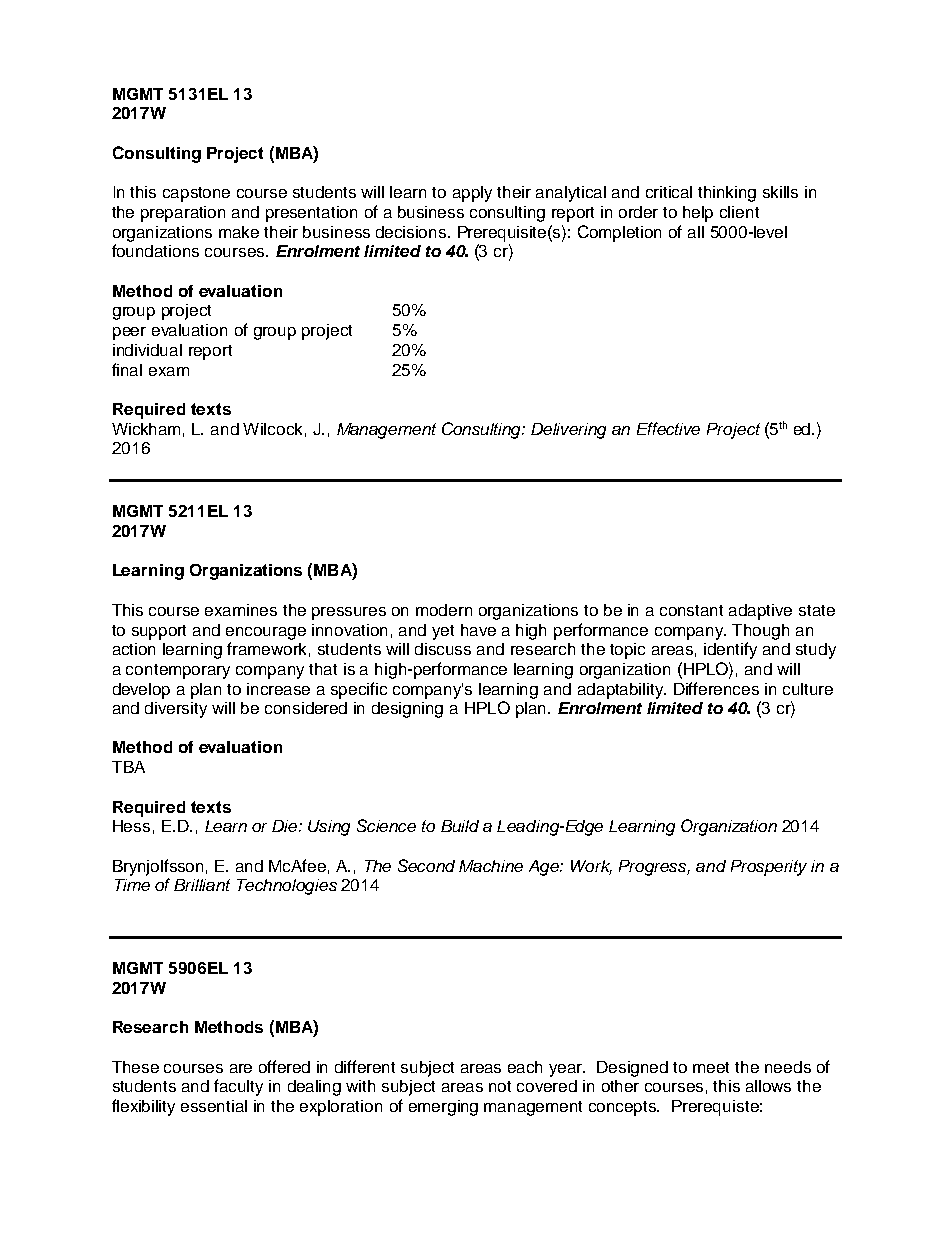 This document has height=1233, width=952. Describe the element at coordinates (238, 1087) in the document. I see `faculty` at that location.
